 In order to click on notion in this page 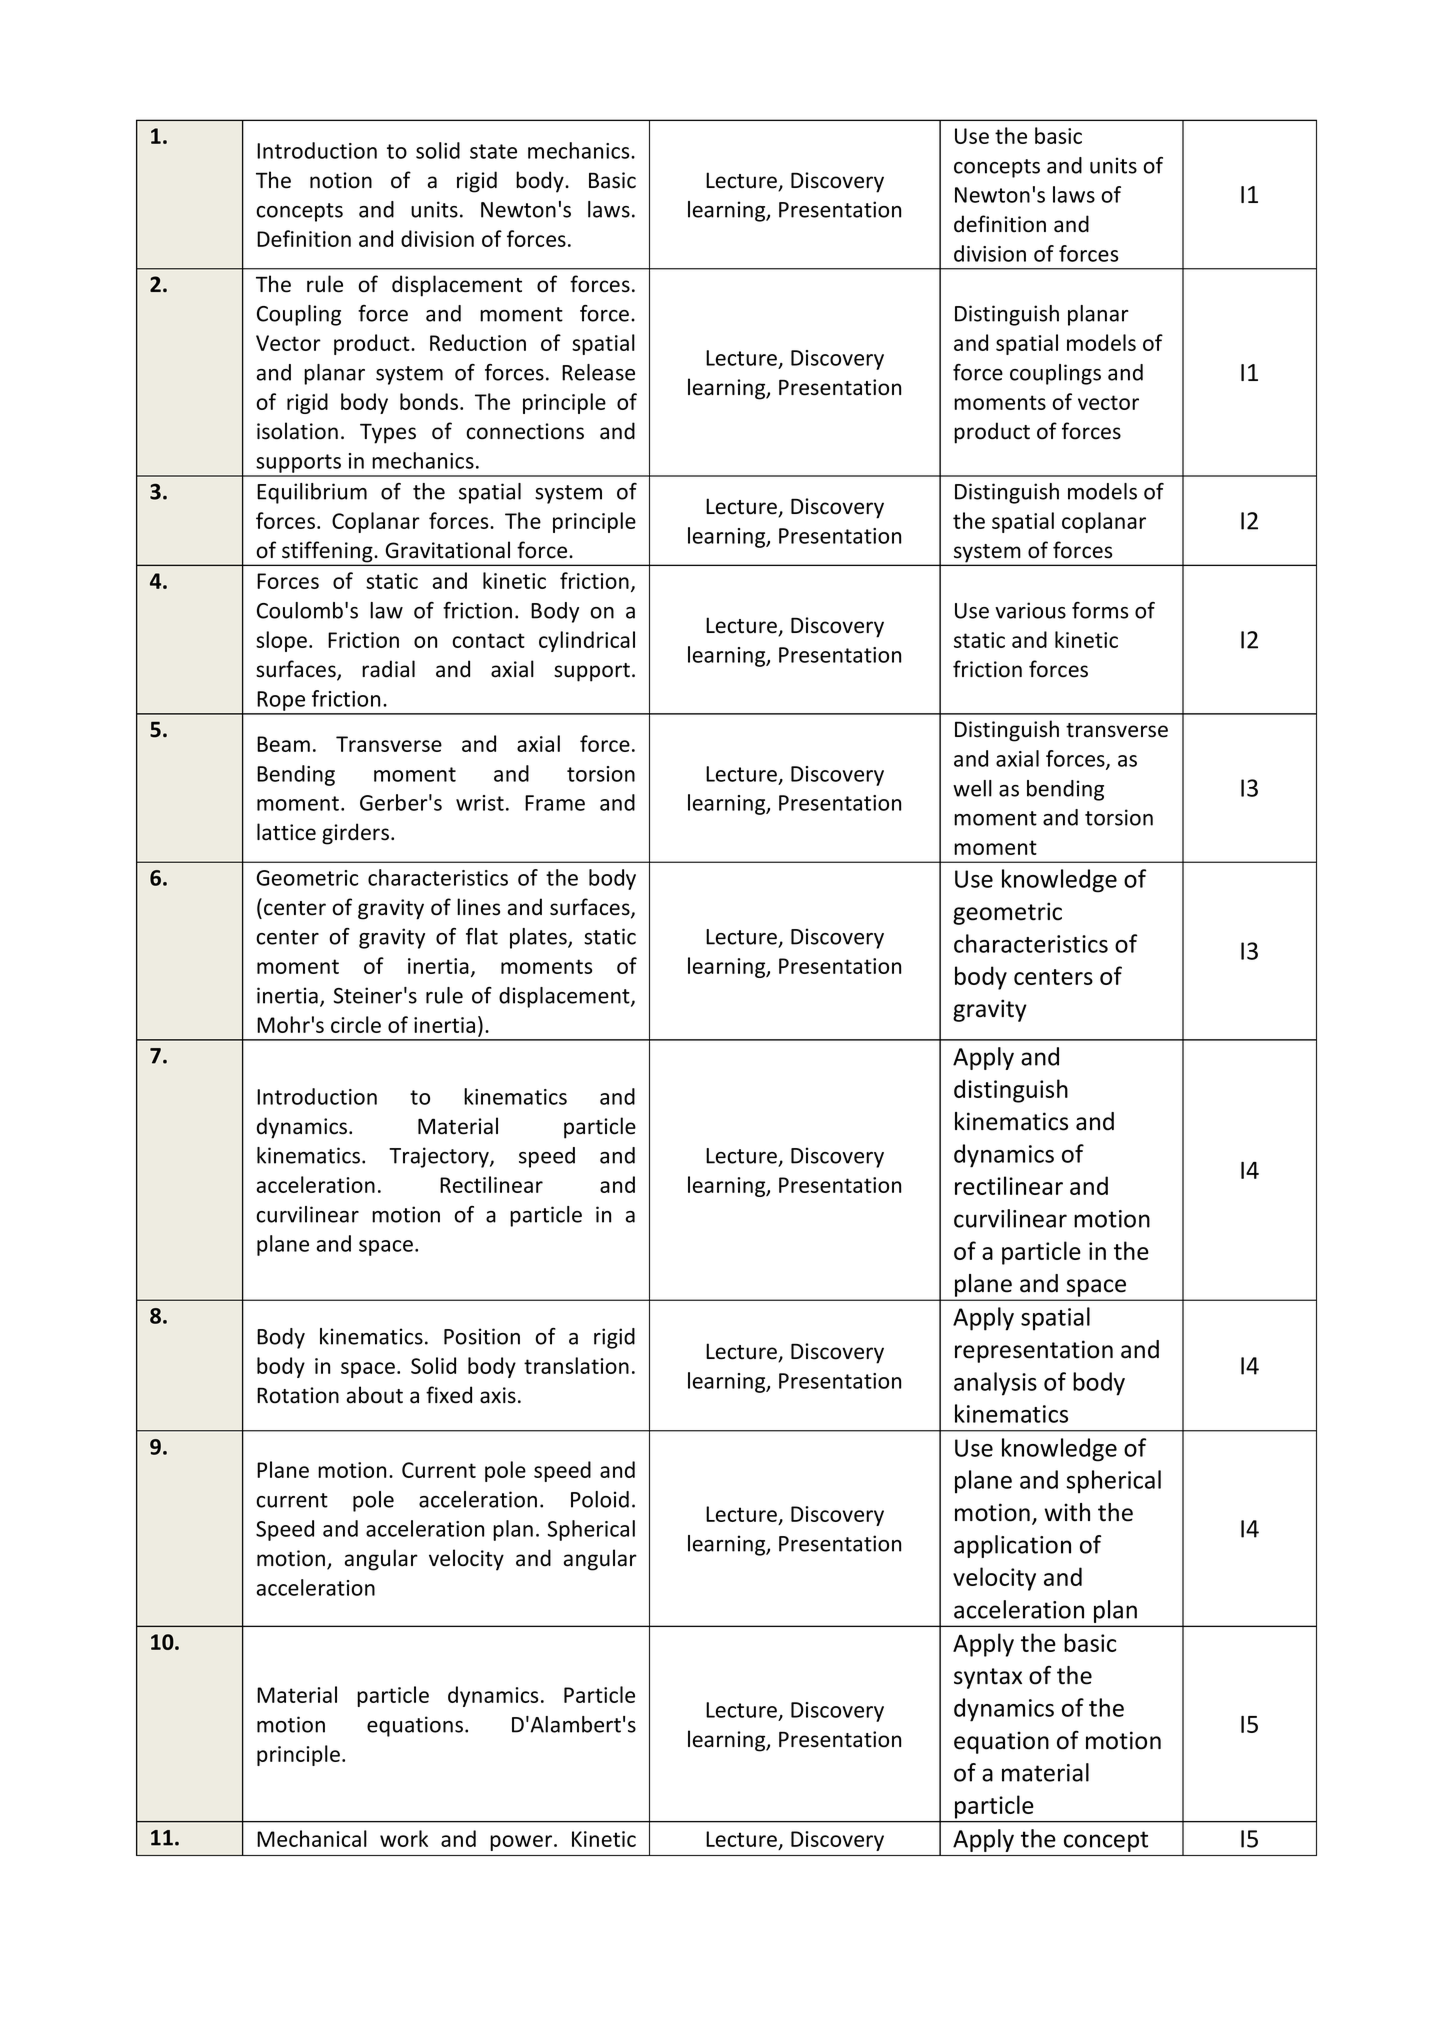, I will do `click(341, 180)`.
